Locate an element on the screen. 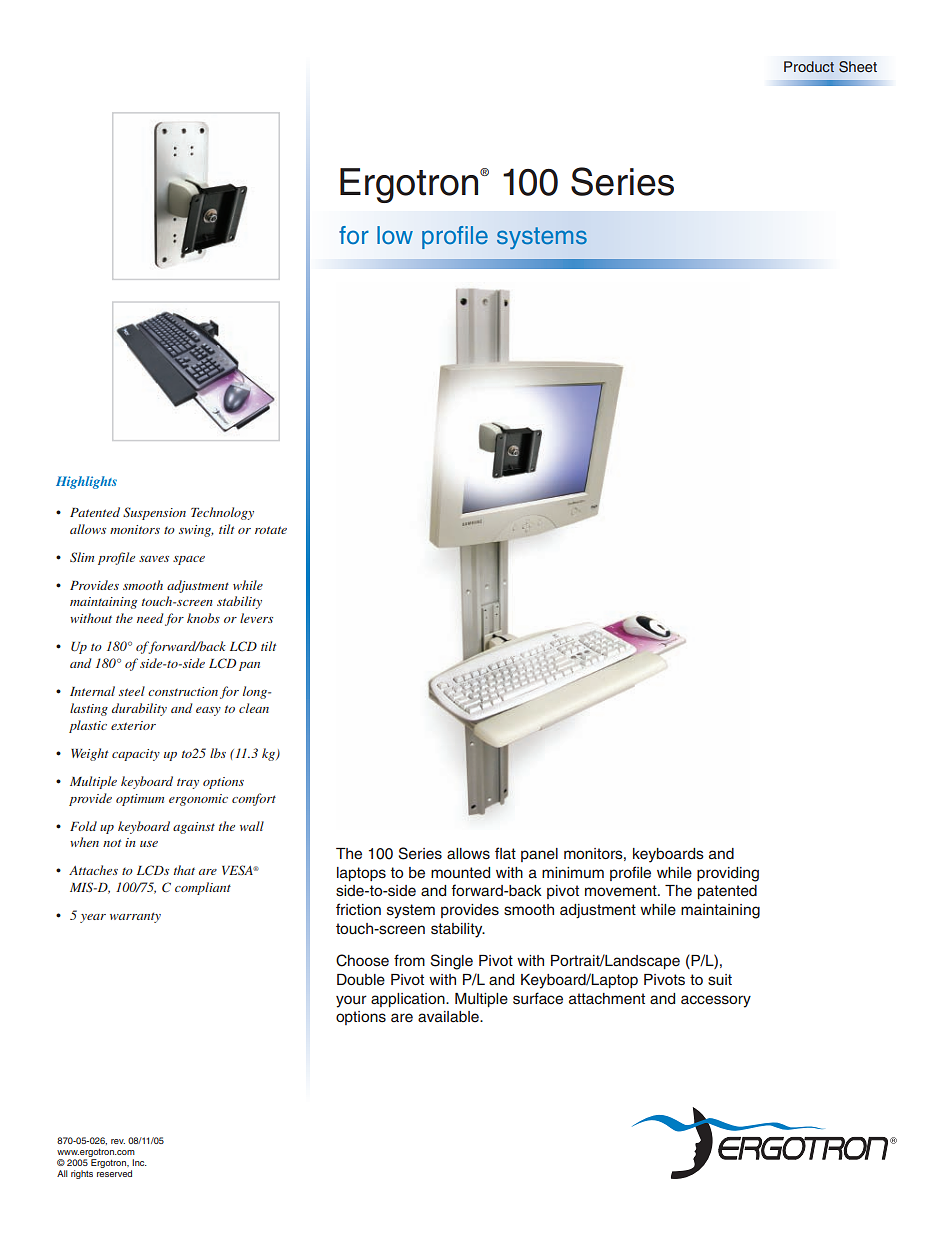 Image resolution: width=952 pixels, height=1233 pixels. Technology is located at coordinates (222, 513).
